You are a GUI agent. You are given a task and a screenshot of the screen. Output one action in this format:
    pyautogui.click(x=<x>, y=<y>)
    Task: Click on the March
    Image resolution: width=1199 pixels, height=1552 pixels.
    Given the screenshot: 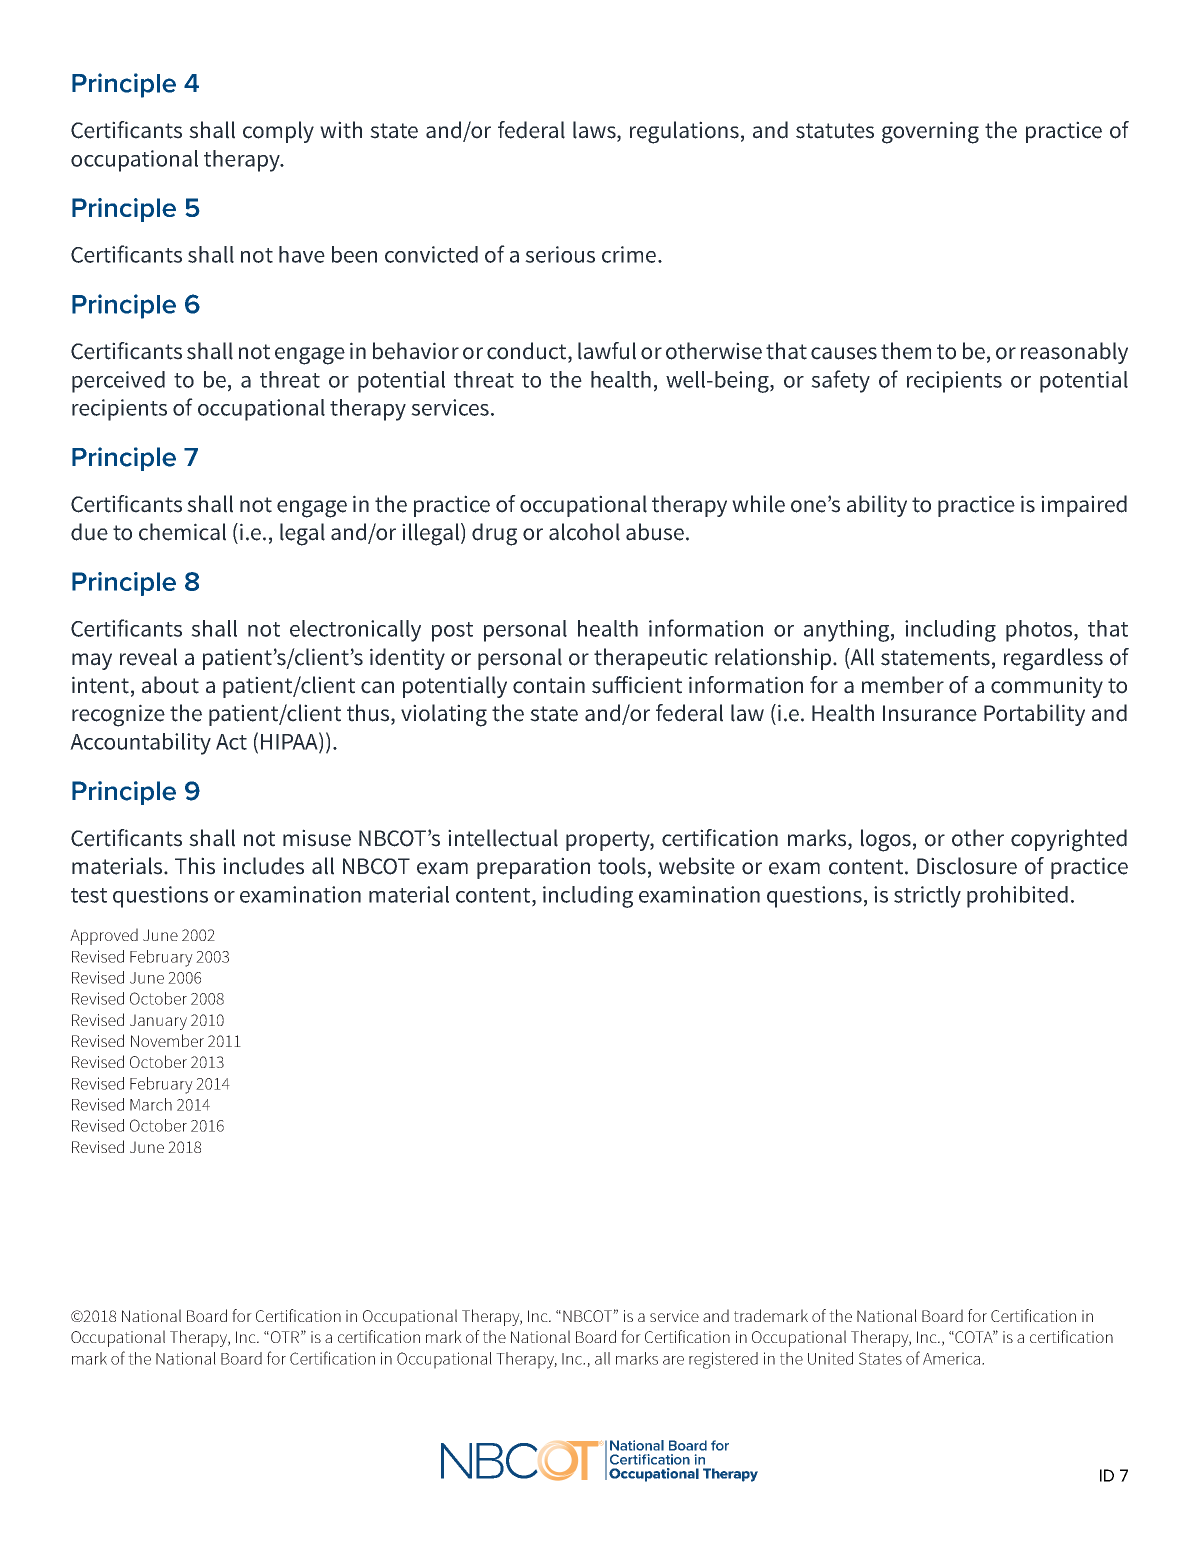 What is the action you would take?
    pyautogui.click(x=151, y=1104)
